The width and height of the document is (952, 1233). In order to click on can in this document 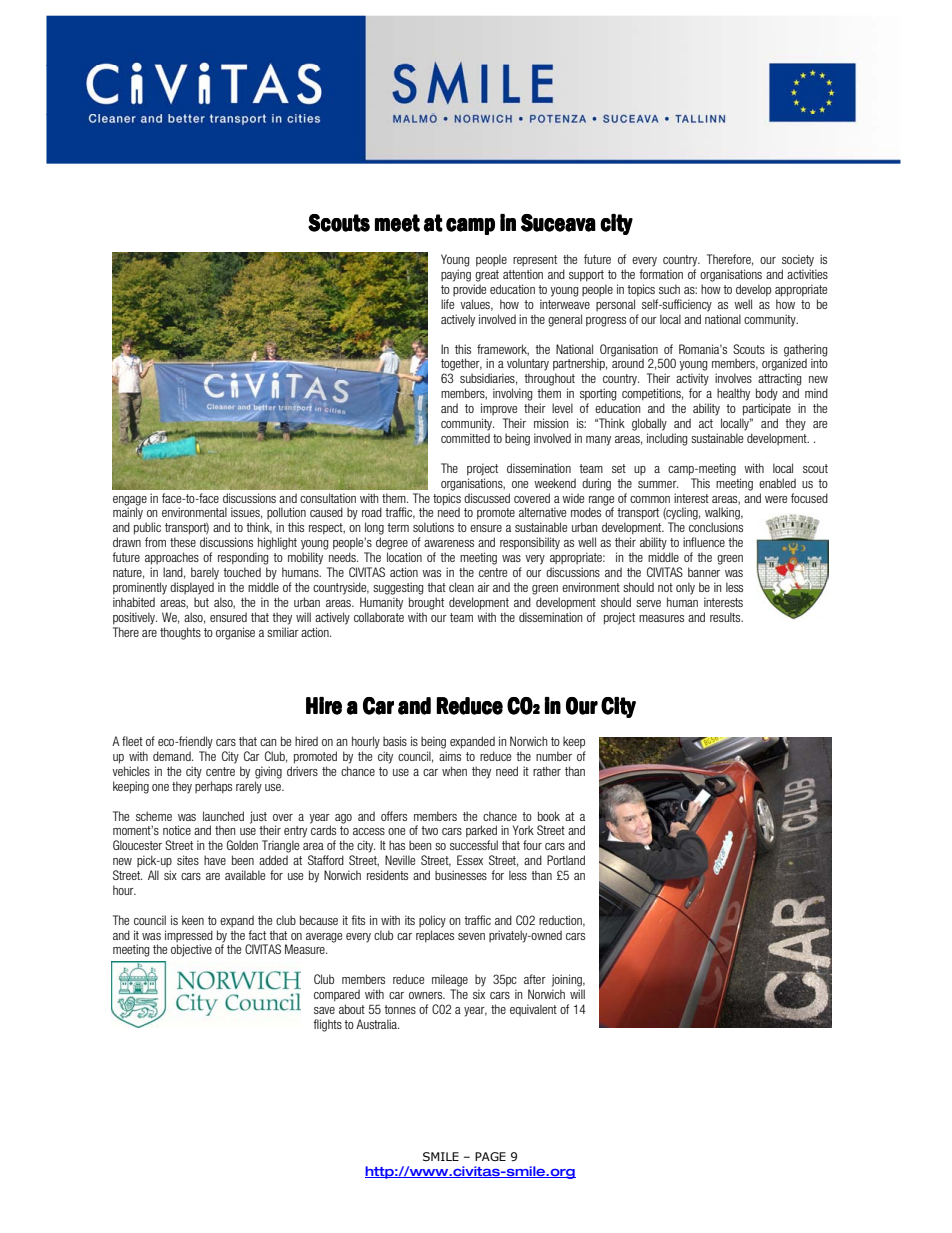, I will do `click(268, 742)`.
